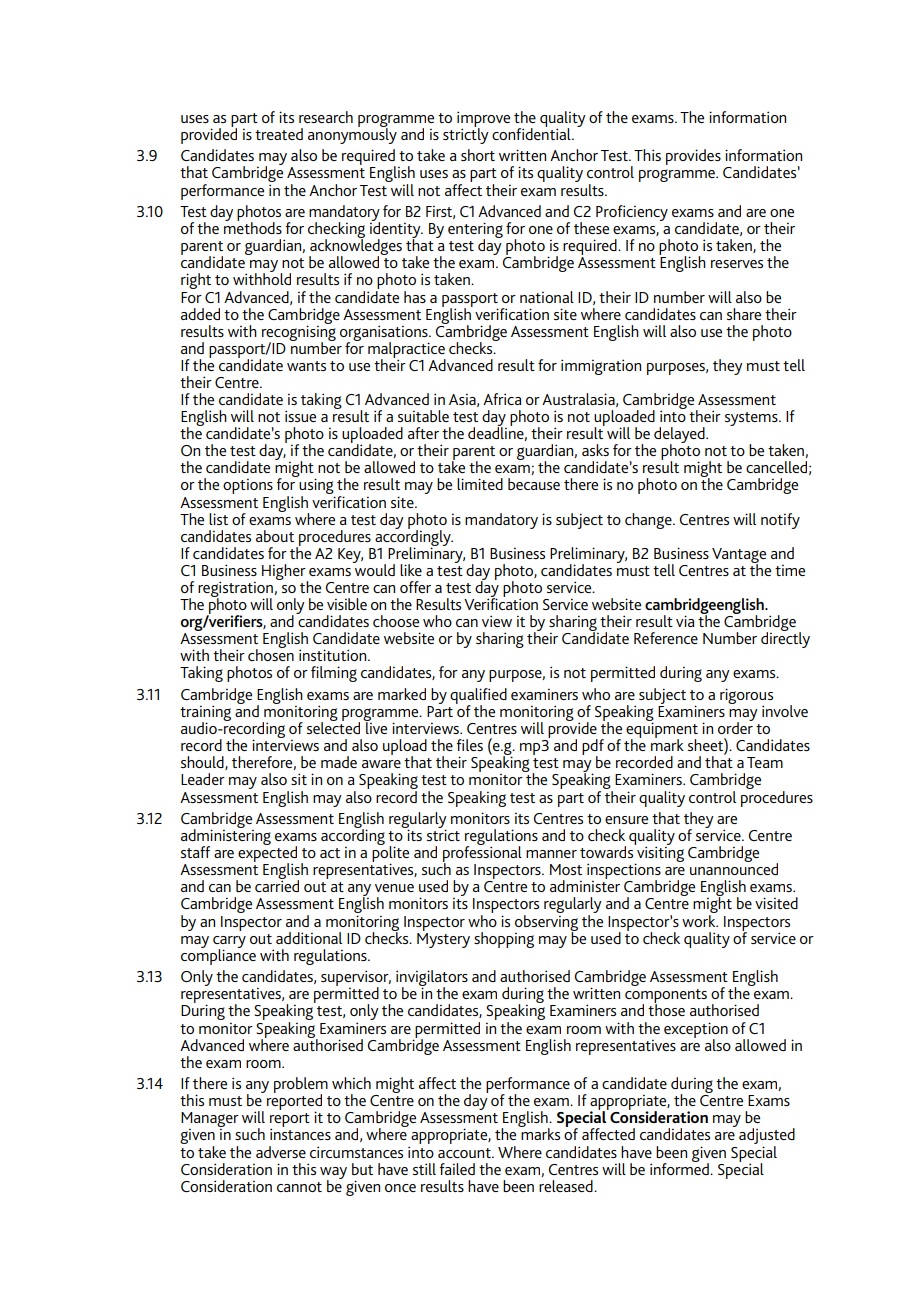 Image resolution: width=924 pixels, height=1308 pixels. I want to click on Proficiency, so click(632, 213).
